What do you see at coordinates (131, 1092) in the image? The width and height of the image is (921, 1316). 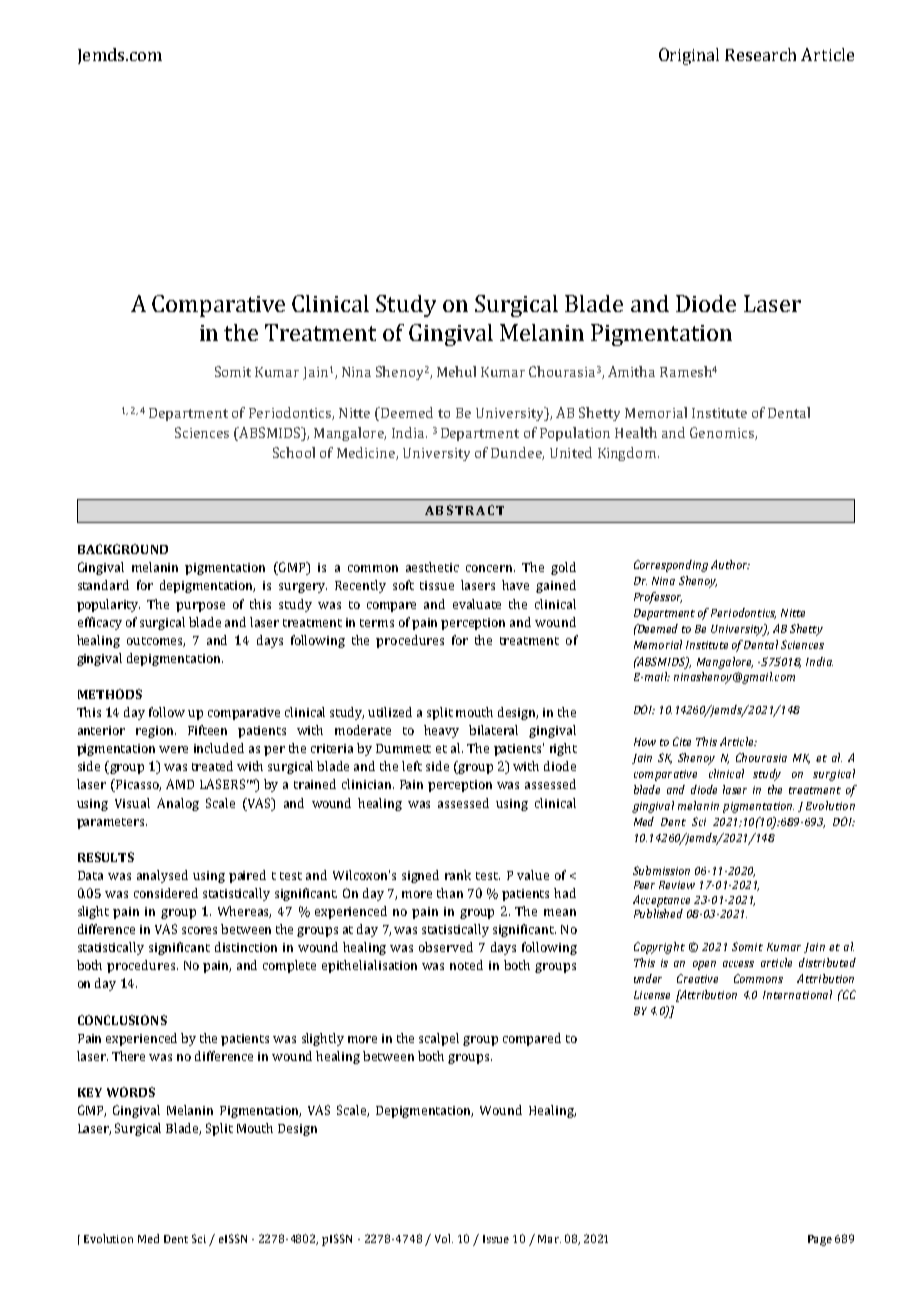 I see `WORDS` at bounding box center [131, 1092].
